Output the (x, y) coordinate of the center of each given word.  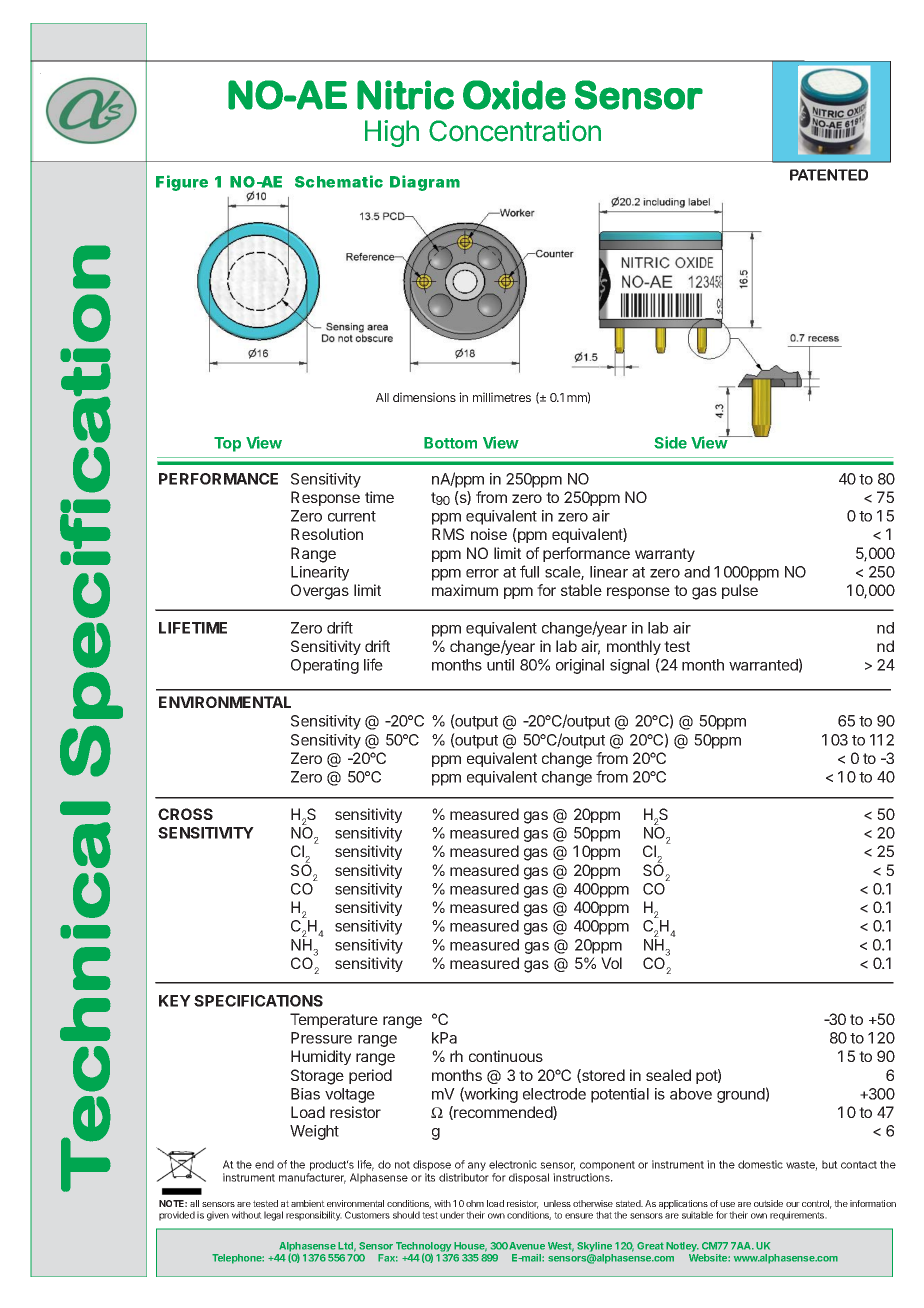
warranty (665, 555)
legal (273, 1216)
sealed (668, 1075)
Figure (182, 183)
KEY (175, 1001)
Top (227, 444)
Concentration (515, 131)
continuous (506, 1056)
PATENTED (829, 175)
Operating (325, 666)
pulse (740, 591)
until (500, 665)
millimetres (502, 397)
